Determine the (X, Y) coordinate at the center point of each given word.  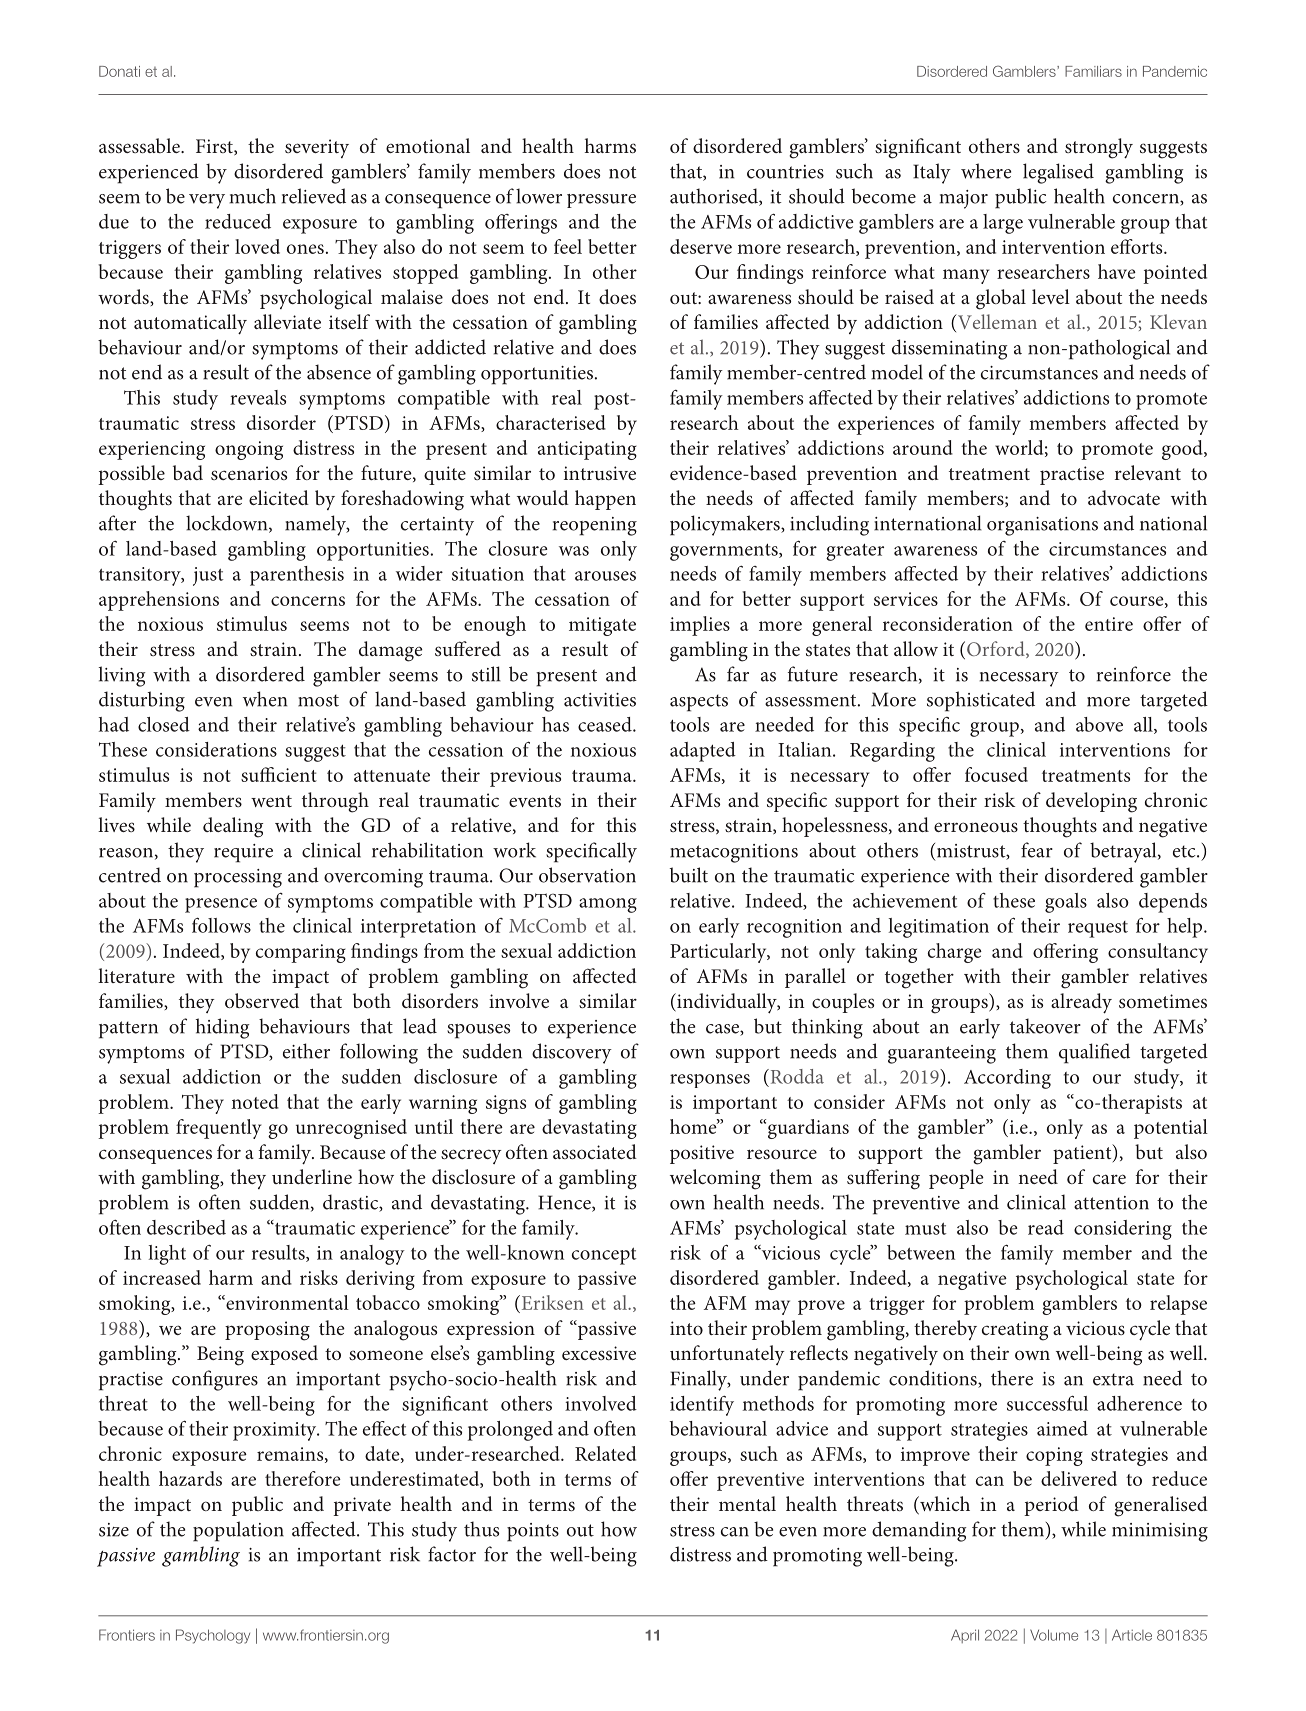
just (208, 576)
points (533, 1532)
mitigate (602, 626)
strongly (1099, 148)
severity (317, 148)
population (238, 1531)
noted (255, 1101)
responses (710, 1081)
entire (1109, 624)
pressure (601, 201)
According (1007, 1079)
